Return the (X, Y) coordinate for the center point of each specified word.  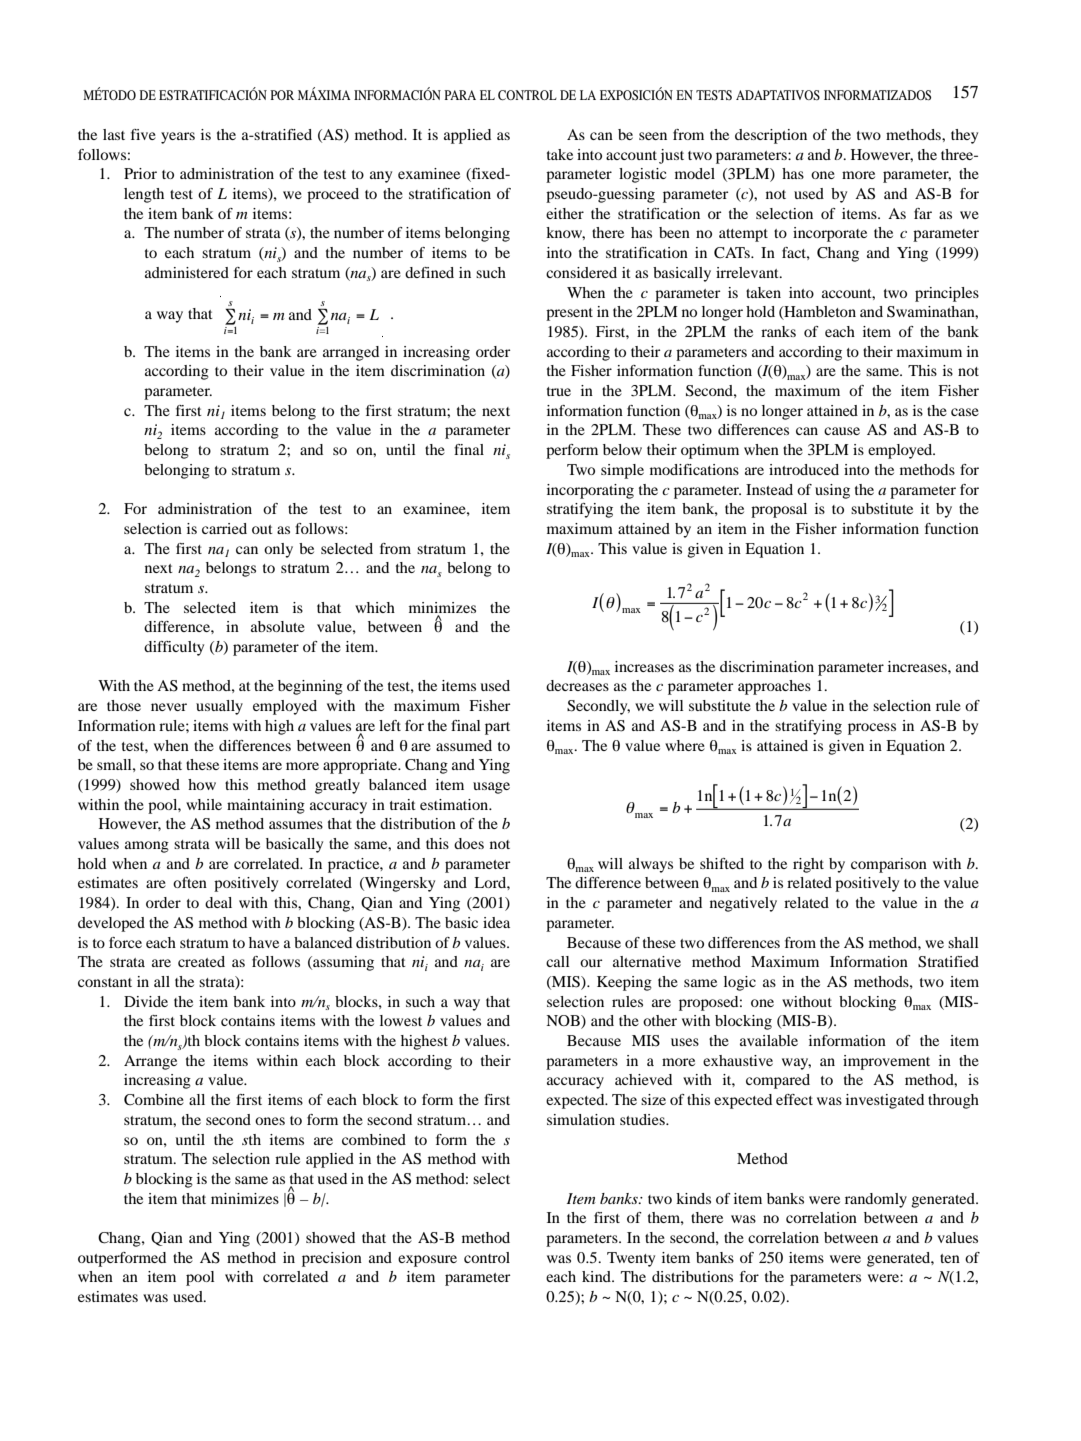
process (872, 729)
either (565, 213)
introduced (804, 469)
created (201, 961)
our (591, 963)
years (178, 138)
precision (332, 1259)
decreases (577, 685)
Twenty (631, 1259)
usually (219, 707)
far (923, 213)
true (559, 391)
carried (224, 528)
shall (963, 942)
